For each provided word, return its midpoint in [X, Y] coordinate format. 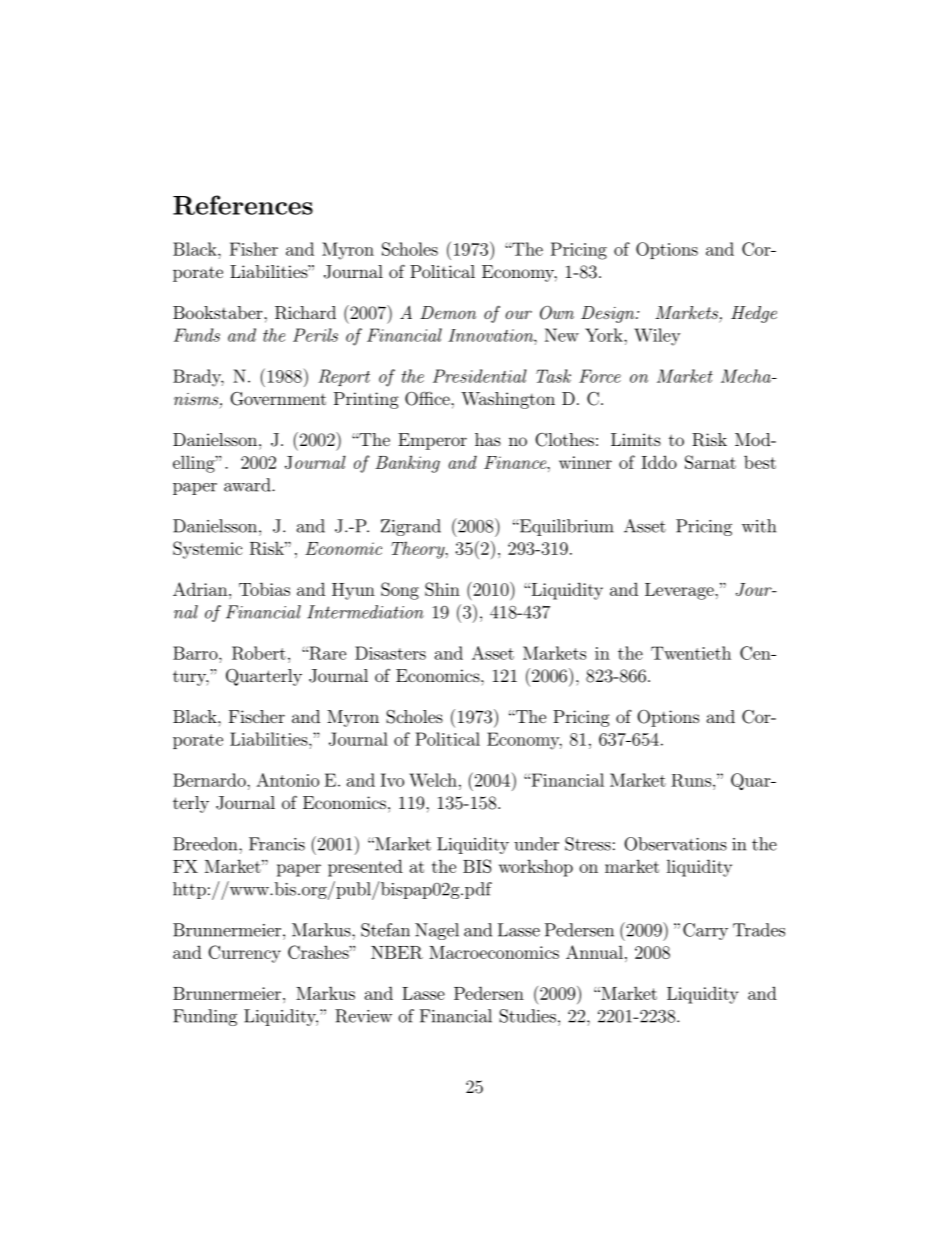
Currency [244, 954]
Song [400, 591]
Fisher [254, 249]
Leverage [680, 591]
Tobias [264, 589]
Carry [705, 931]
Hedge [754, 314]
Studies [527, 1016]
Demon [448, 312]
